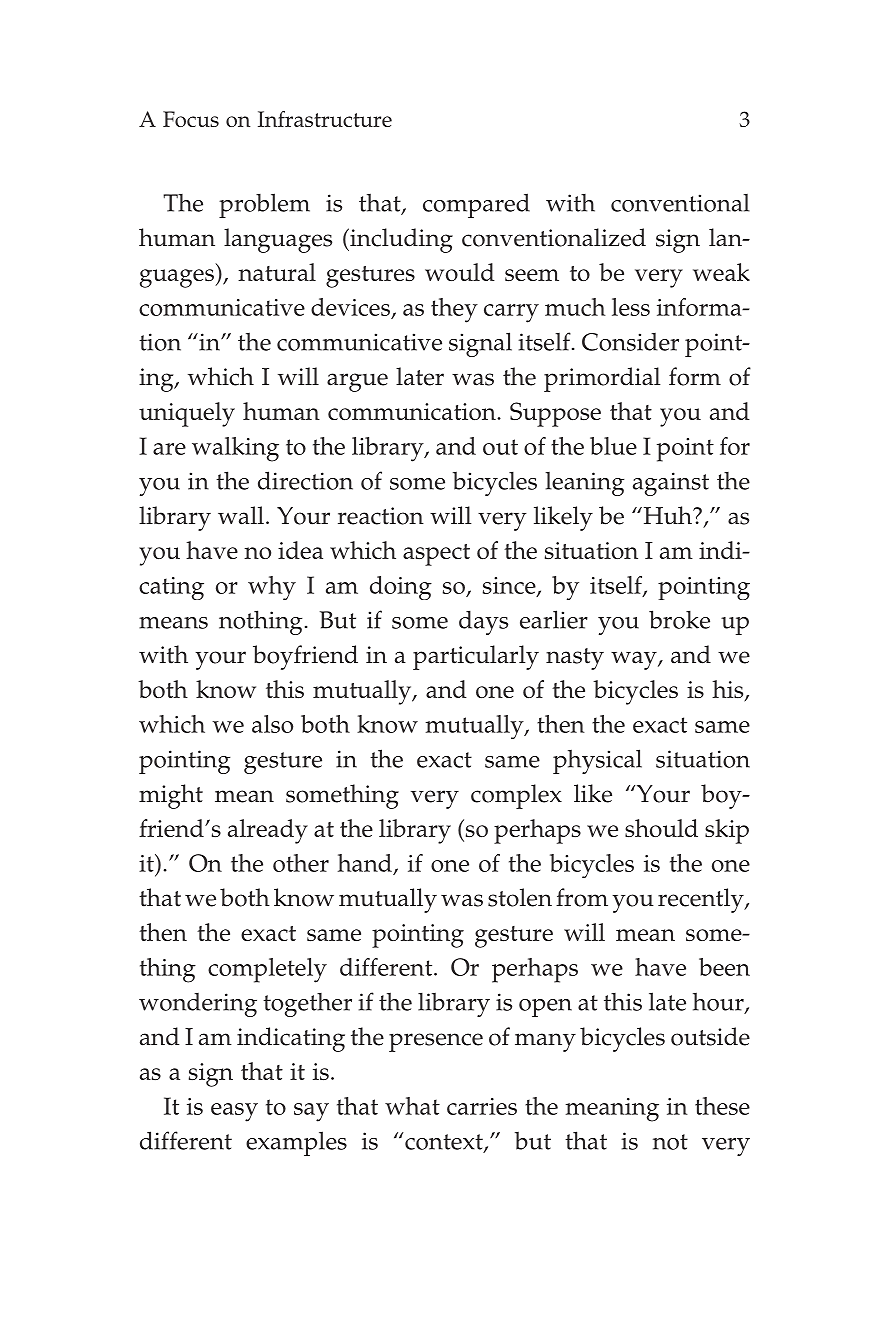 The width and height of the screenshot is (896, 1334). What do you see at coordinates (187, 414) in the screenshot?
I see `uniquely` at bounding box center [187, 414].
